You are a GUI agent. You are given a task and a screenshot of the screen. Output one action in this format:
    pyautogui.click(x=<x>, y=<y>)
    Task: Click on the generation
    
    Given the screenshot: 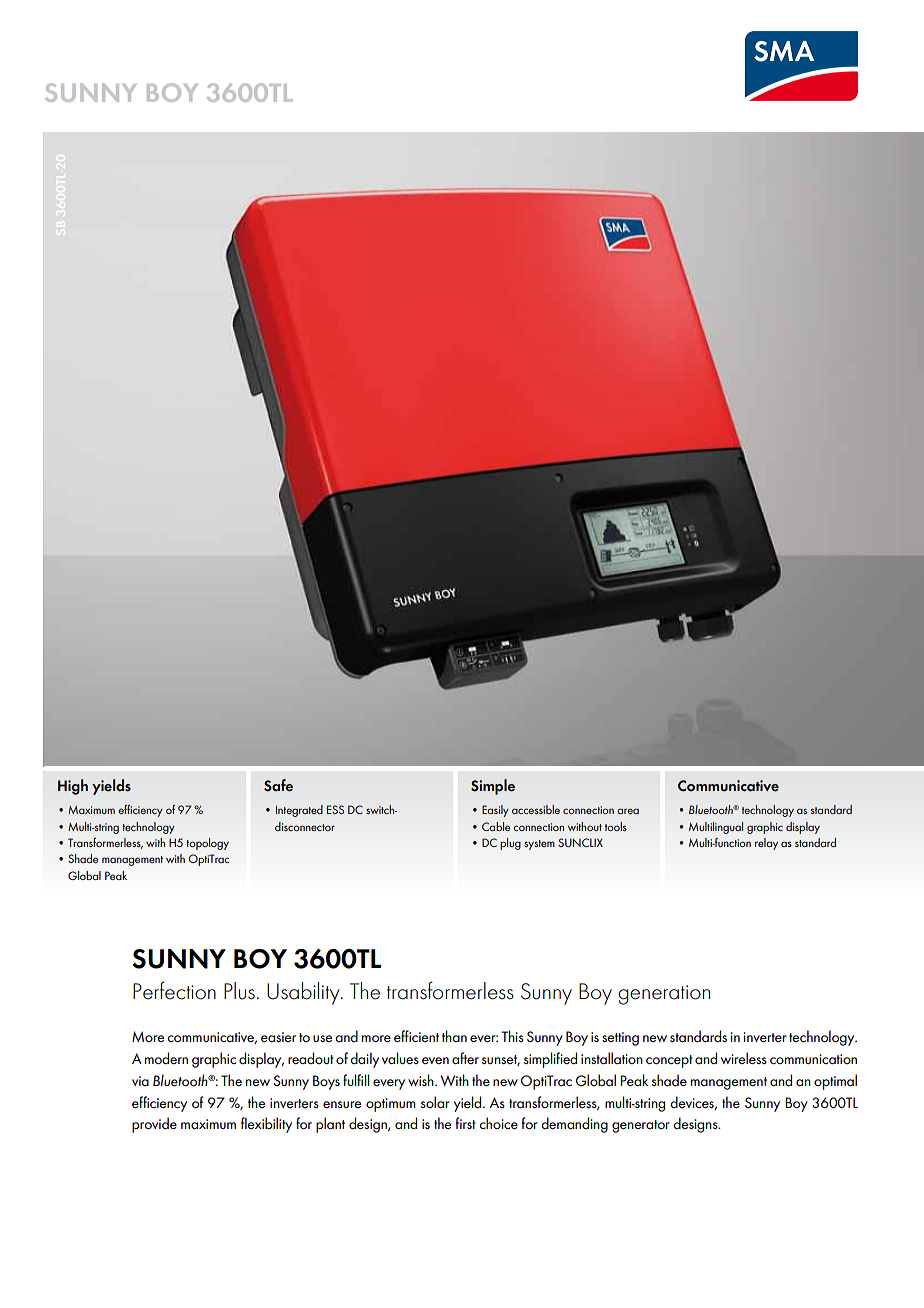 What is the action you would take?
    pyautogui.click(x=664, y=995)
